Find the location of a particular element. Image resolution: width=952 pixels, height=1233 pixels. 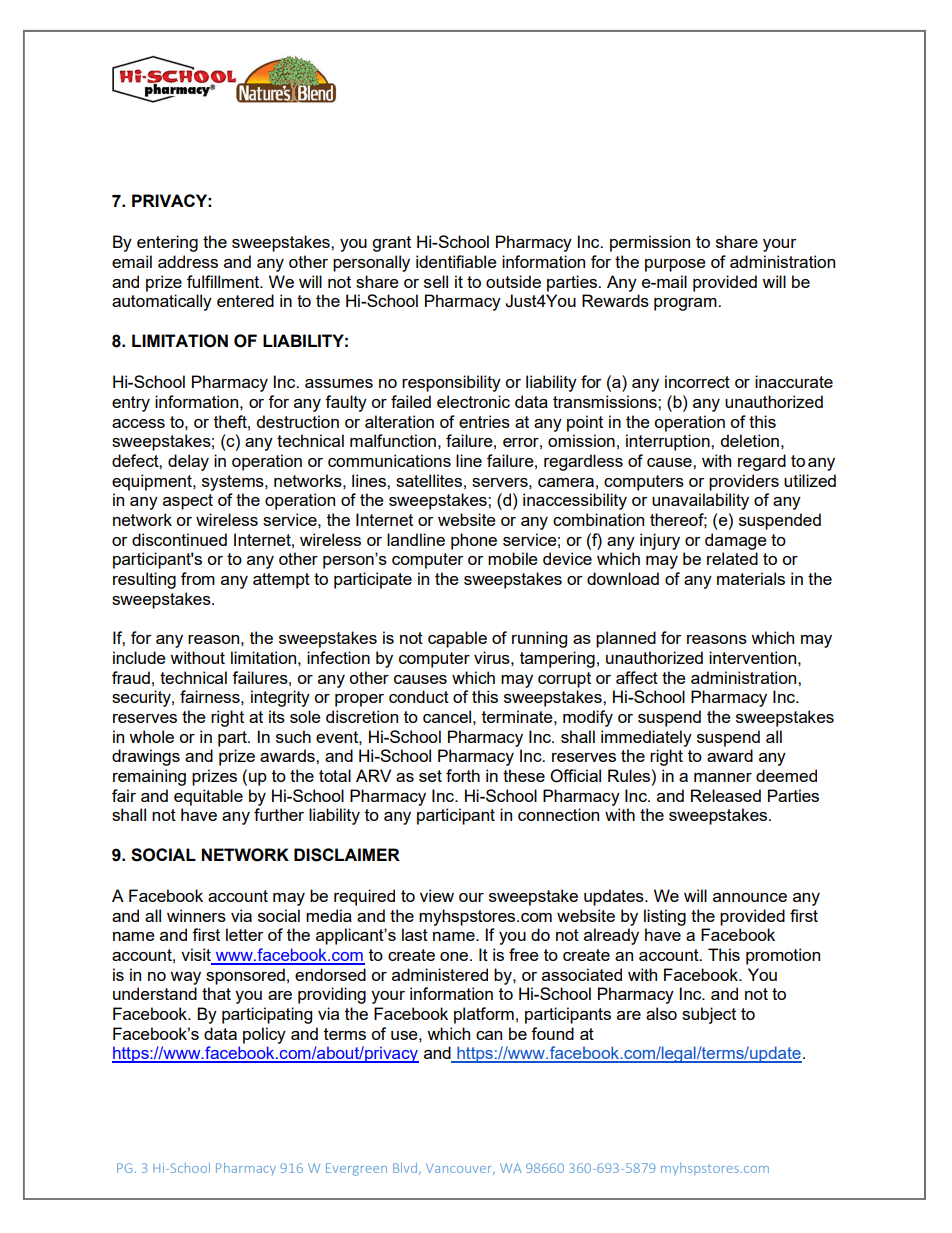

identifiable is located at coordinates (456, 261).
